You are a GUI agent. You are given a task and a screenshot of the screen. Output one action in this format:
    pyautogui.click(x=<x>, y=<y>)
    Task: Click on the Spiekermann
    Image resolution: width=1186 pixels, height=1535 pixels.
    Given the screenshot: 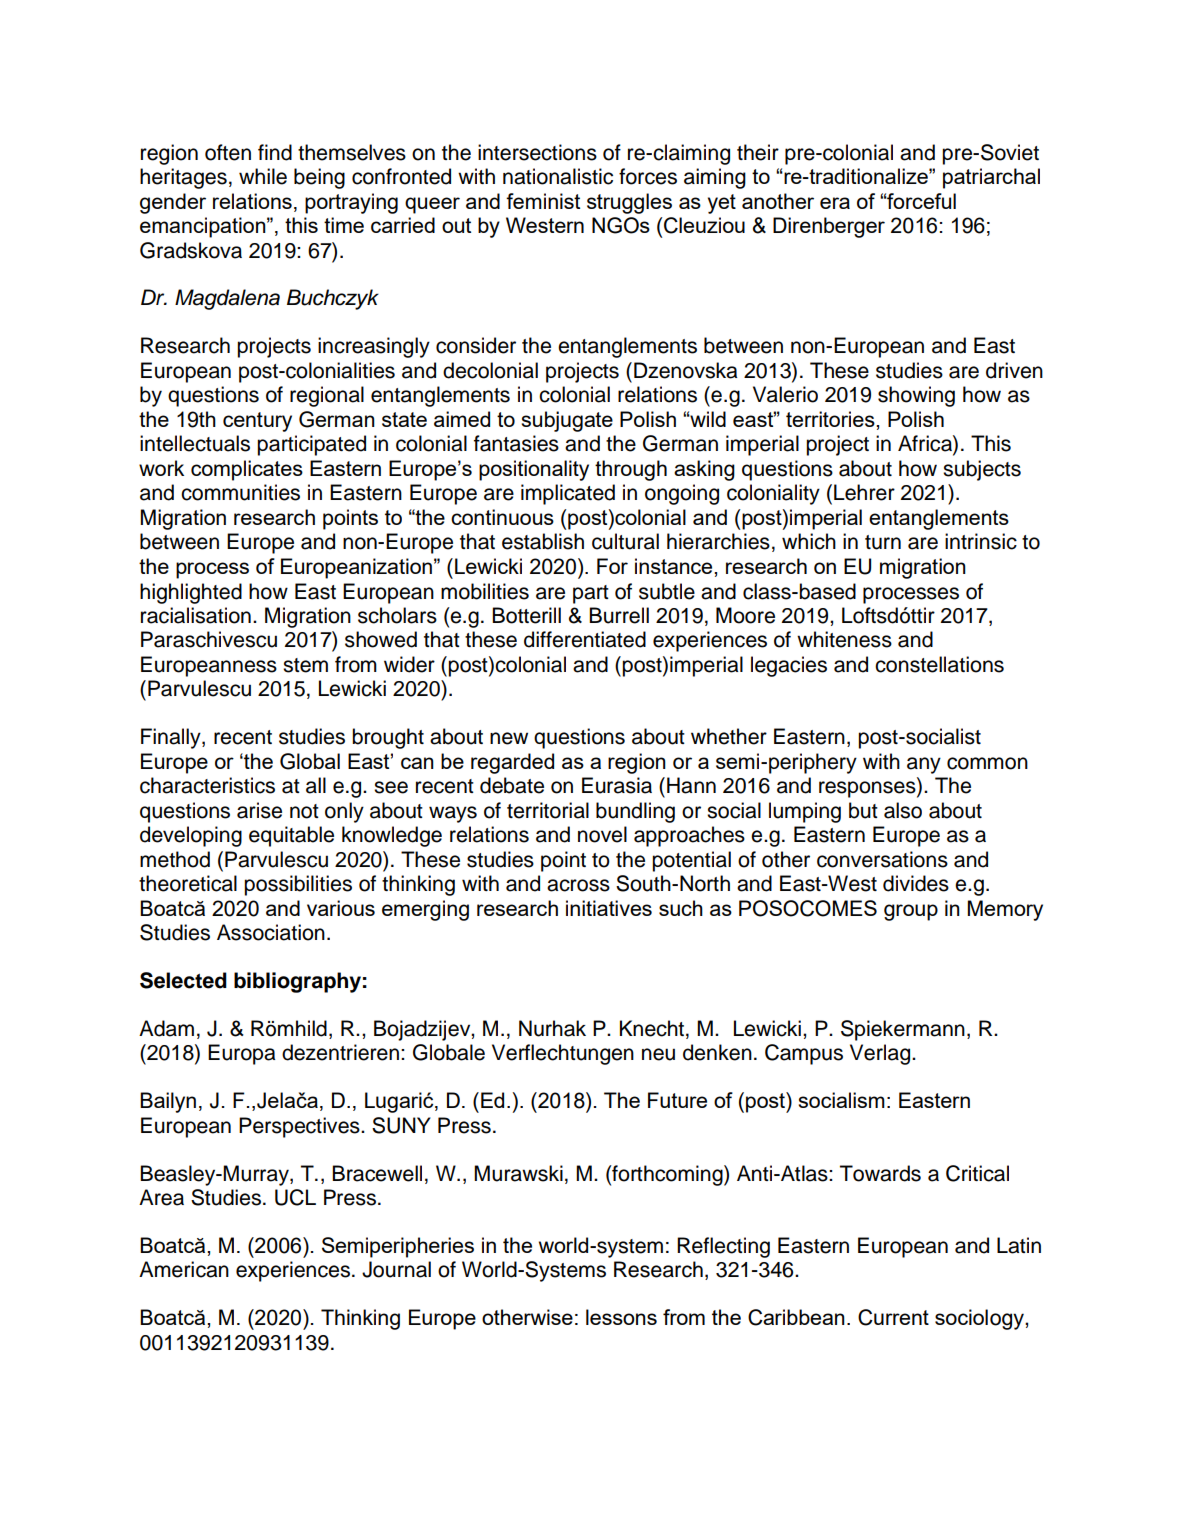 What is the action you would take?
    pyautogui.click(x=903, y=1030)
